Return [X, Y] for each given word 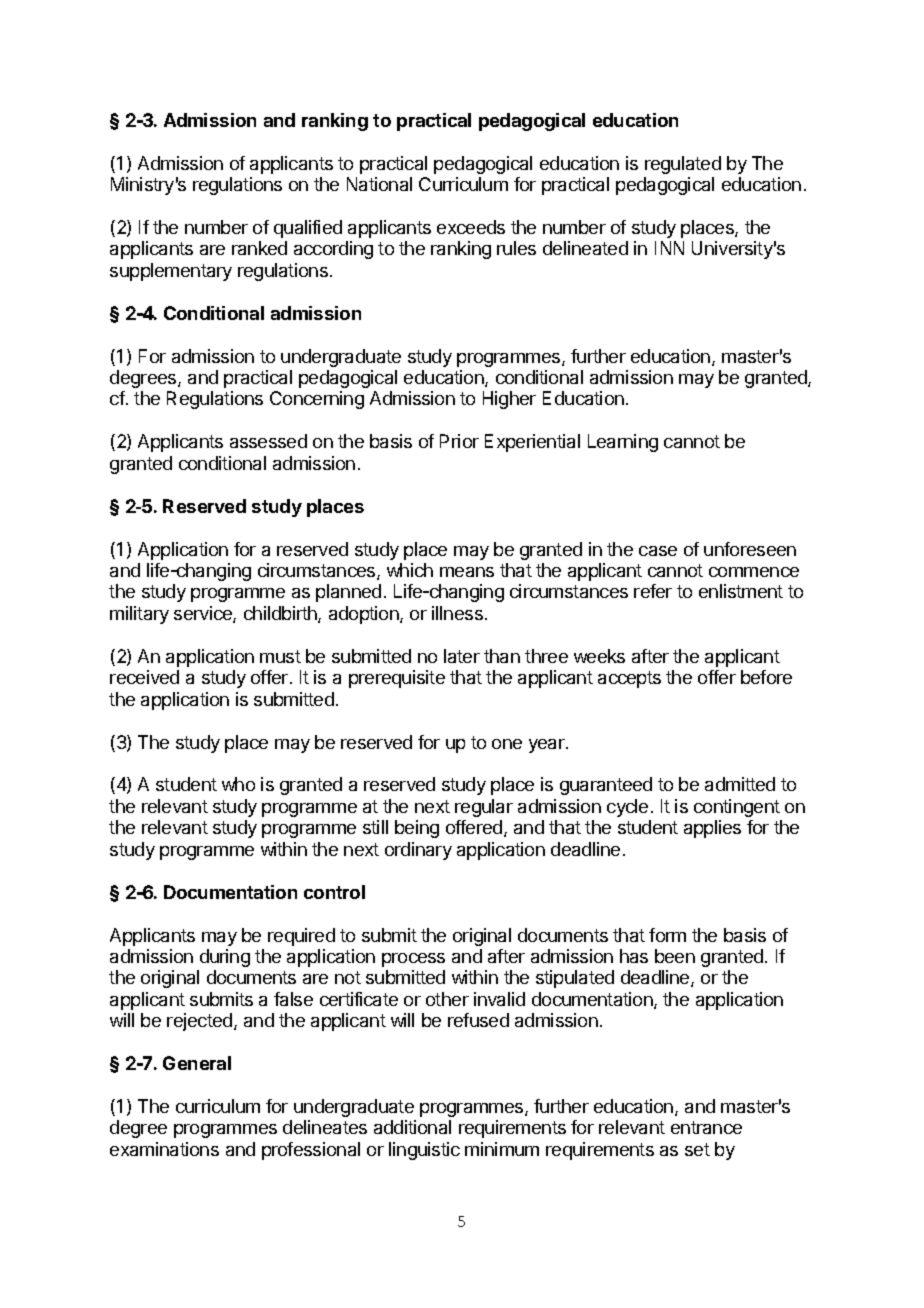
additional [412, 1127]
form [667, 935]
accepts [629, 679]
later [462, 656]
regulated [683, 165]
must [280, 656]
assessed [268, 441]
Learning [623, 443]
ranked [259, 248]
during [225, 958]
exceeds [471, 227]
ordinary [418, 851]
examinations [164, 1149]
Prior [459, 441]
